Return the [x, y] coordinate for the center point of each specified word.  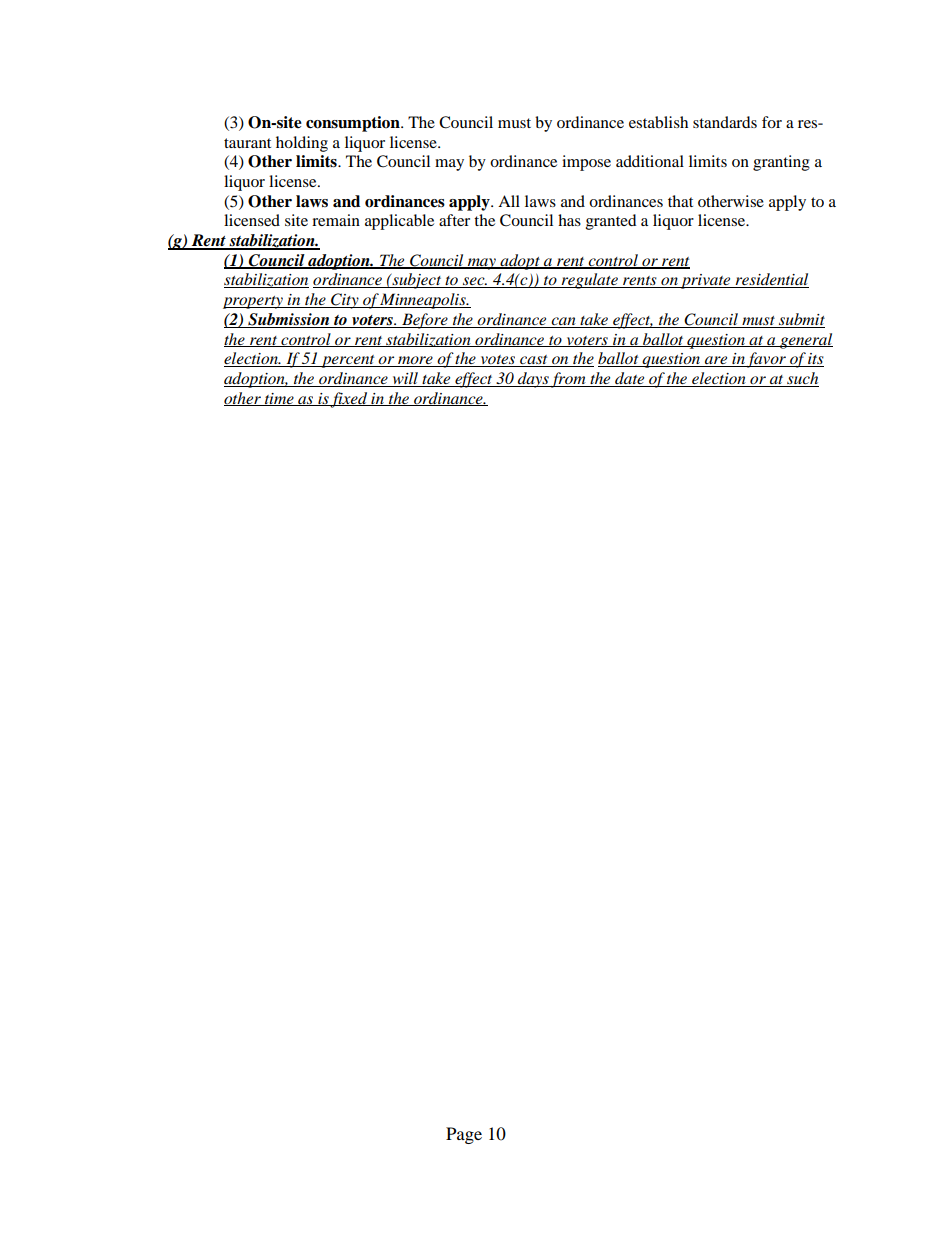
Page [464, 1135]
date [630, 379]
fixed [349, 400]
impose [586, 163]
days [533, 380]
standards [725, 122]
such [802, 379]
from [568, 380]
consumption [354, 124]
